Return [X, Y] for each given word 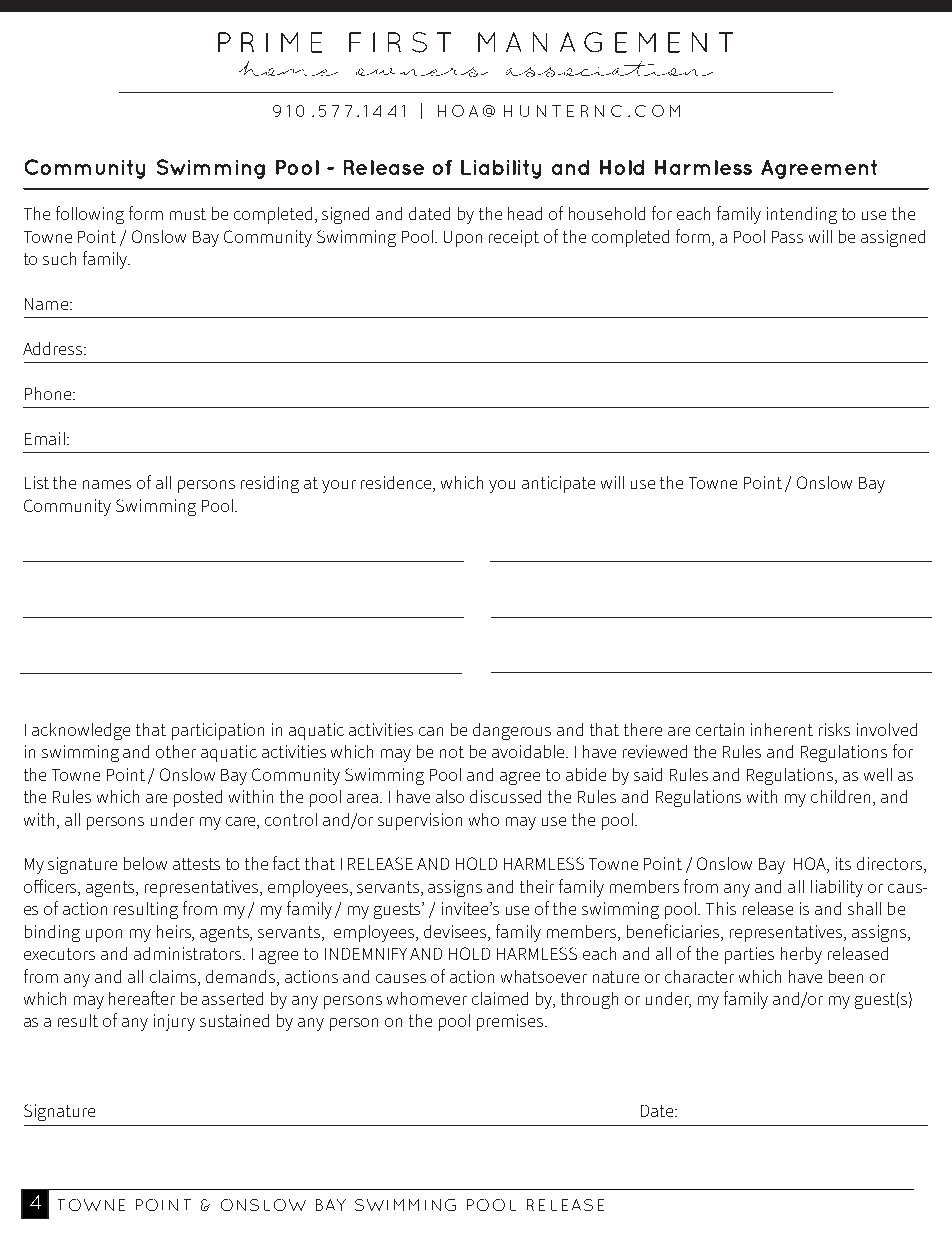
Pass [787, 237]
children [840, 796]
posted [198, 798]
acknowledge [81, 731]
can [431, 731]
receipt [514, 238]
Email [45, 438]
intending [802, 215]
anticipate [558, 484]
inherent [782, 729]
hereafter [142, 998]
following [90, 215]
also [450, 796]
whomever [427, 998]
